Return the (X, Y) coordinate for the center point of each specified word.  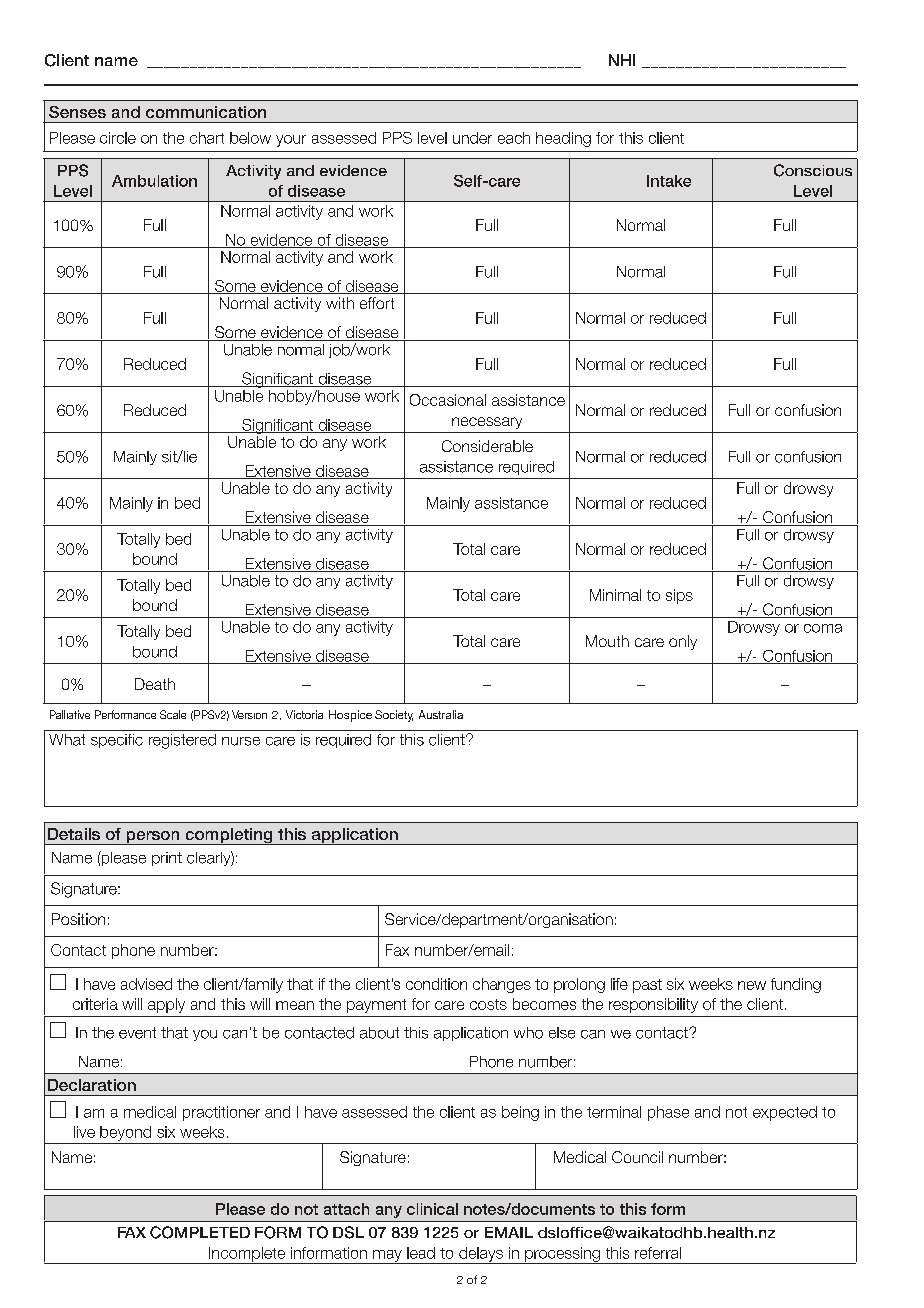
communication (206, 112)
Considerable (487, 446)
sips (679, 596)
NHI (622, 60)
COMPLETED (200, 1232)
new (752, 985)
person (153, 838)
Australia (441, 714)
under (472, 138)
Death (155, 684)
